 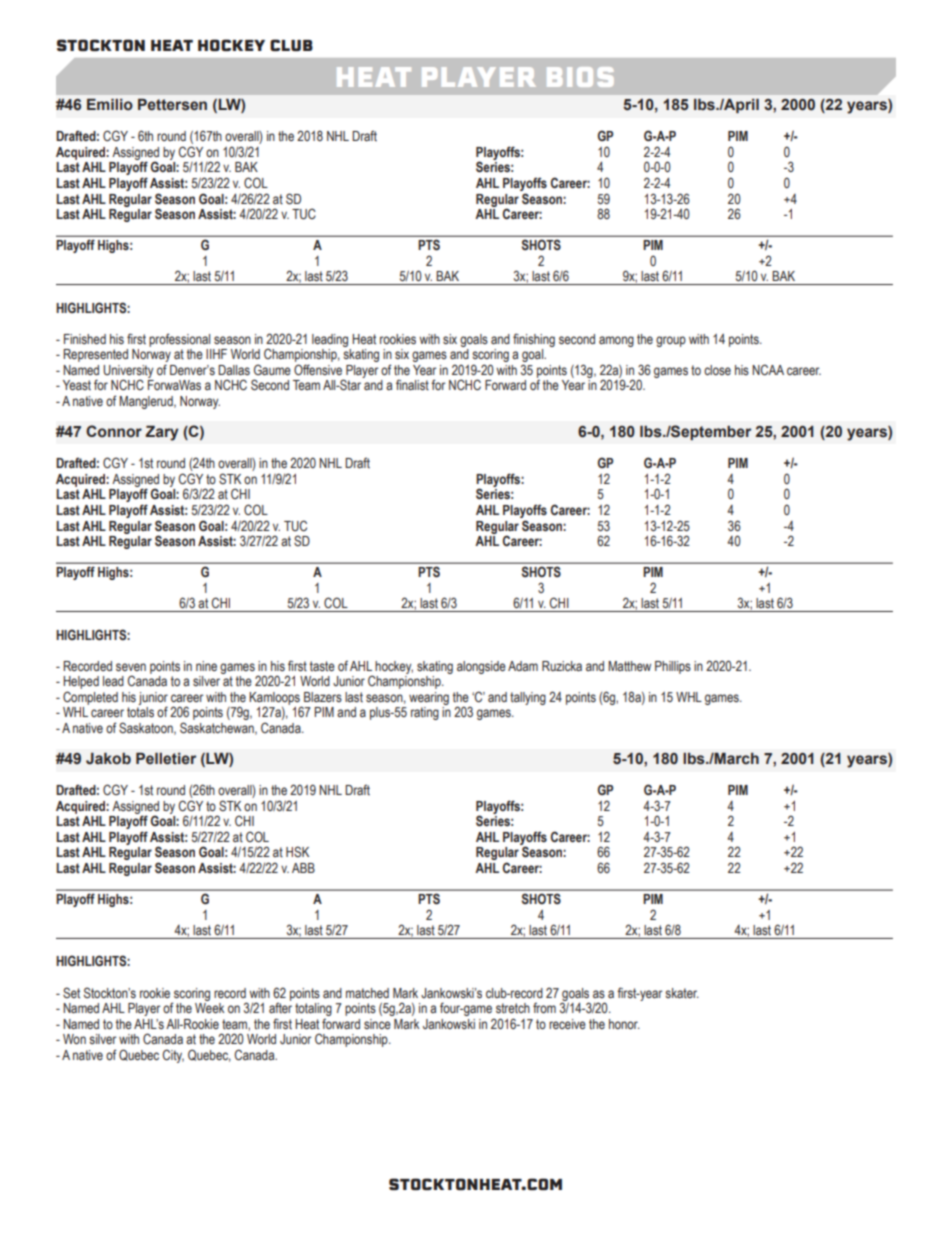 I want to click on Emilio, so click(x=110, y=105).
